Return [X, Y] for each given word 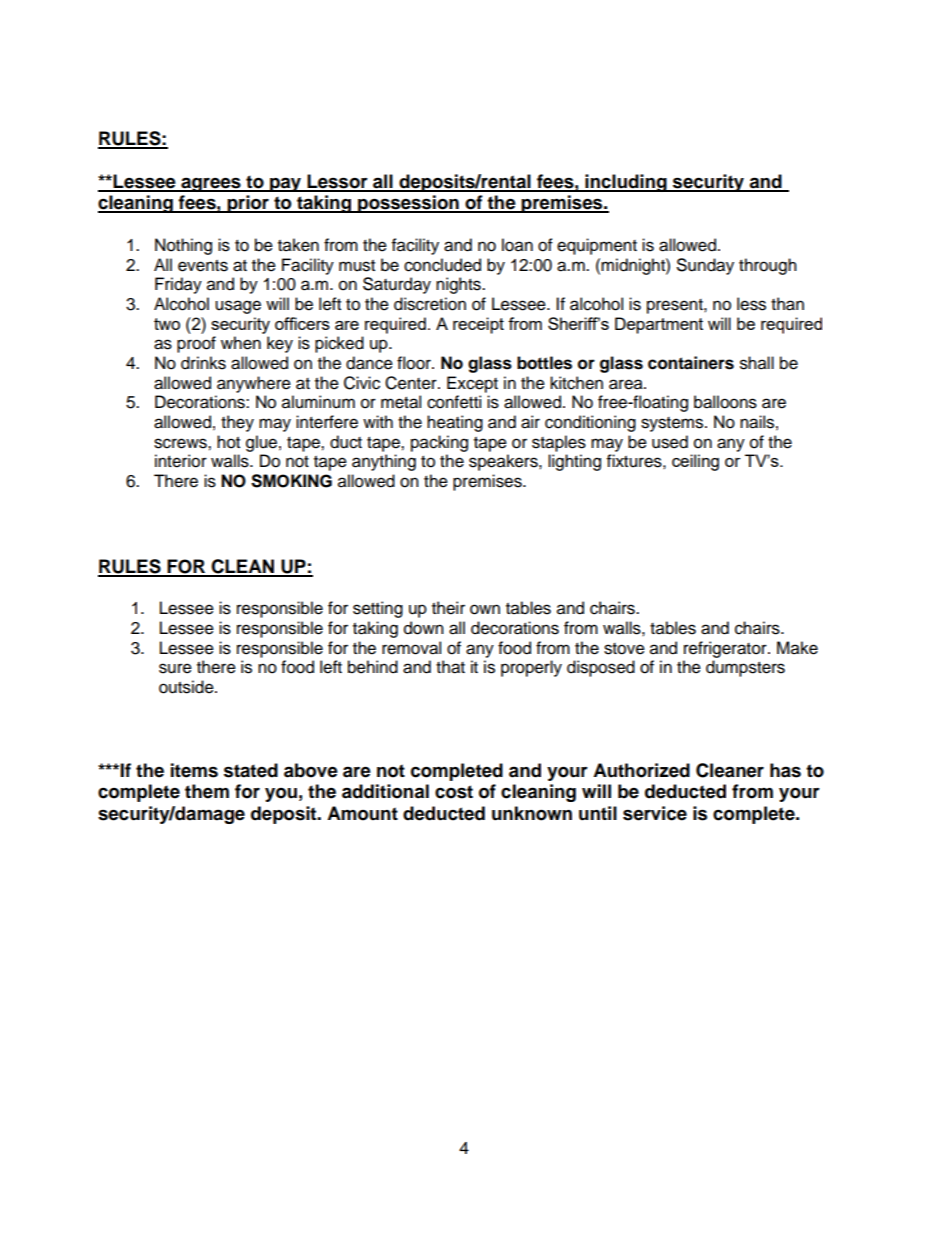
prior [248, 204]
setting [378, 609]
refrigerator [726, 649]
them [207, 791]
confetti [454, 402]
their [448, 608]
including [626, 183]
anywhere [254, 384]
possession [408, 204]
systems [673, 424]
